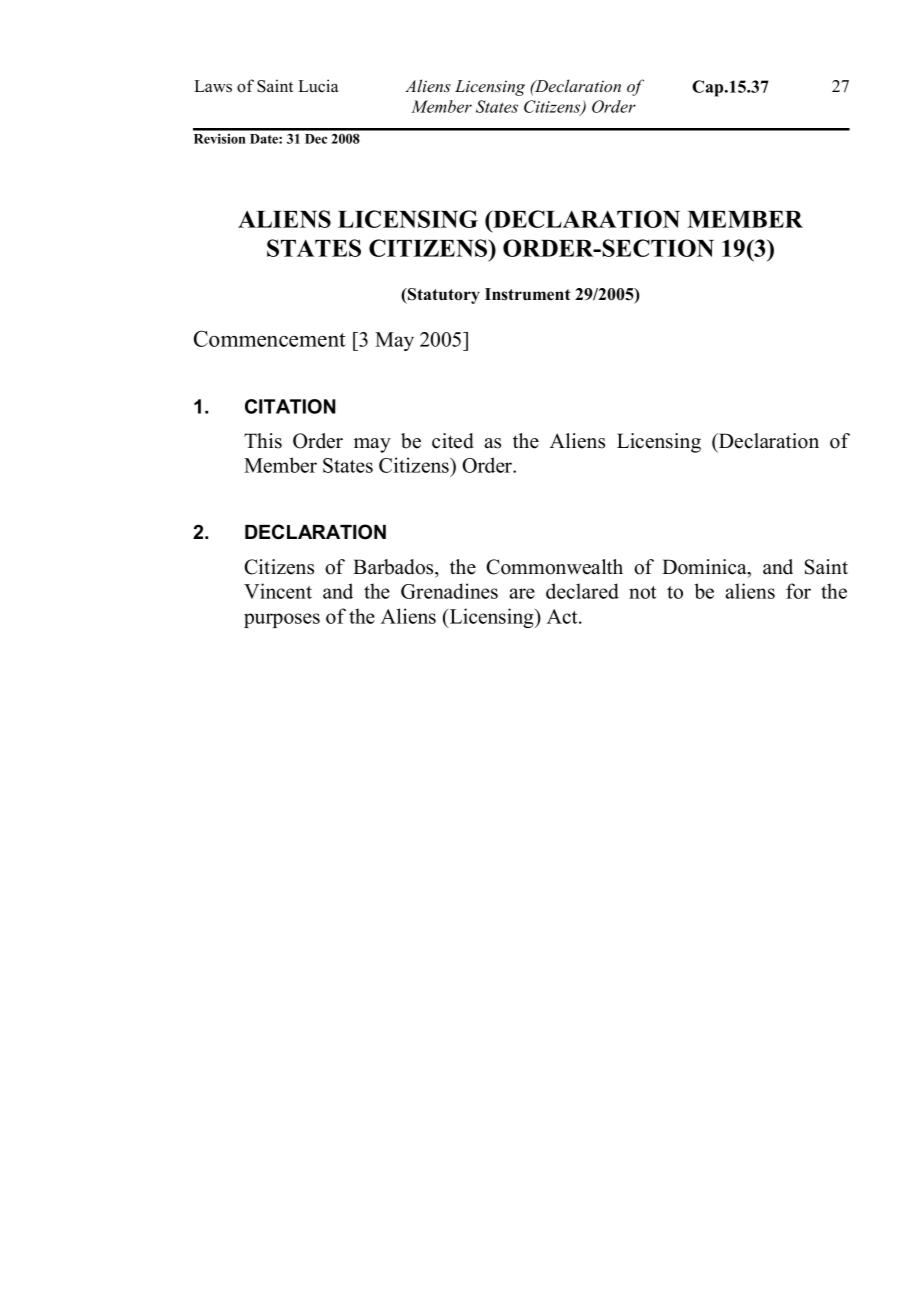 This screenshot has width=924, height=1305. Describe the element at coordinates (318, 86) in the screenshot. I see `Lucia` at that location.
